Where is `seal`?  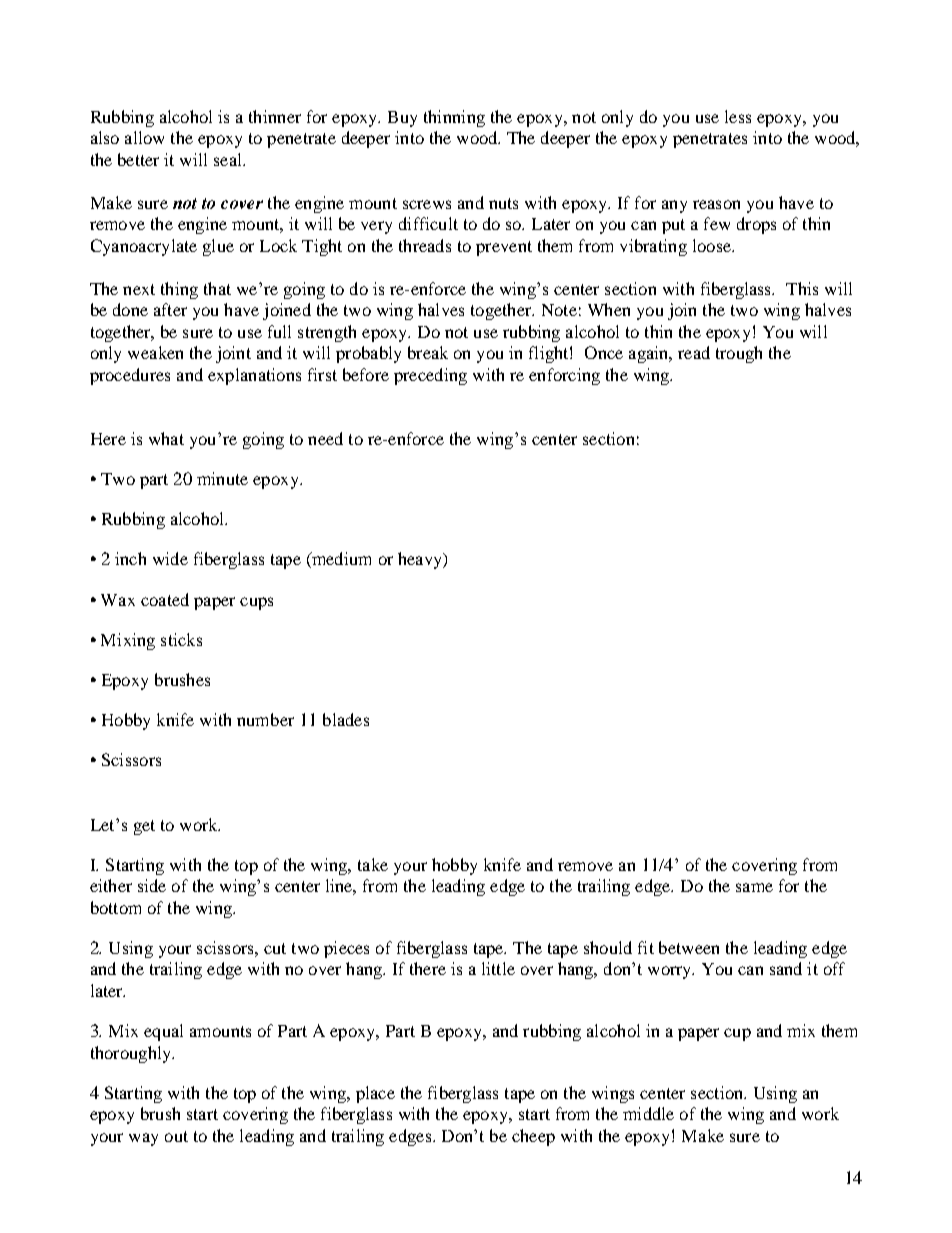
seal is located at coordinates (229, 159).
